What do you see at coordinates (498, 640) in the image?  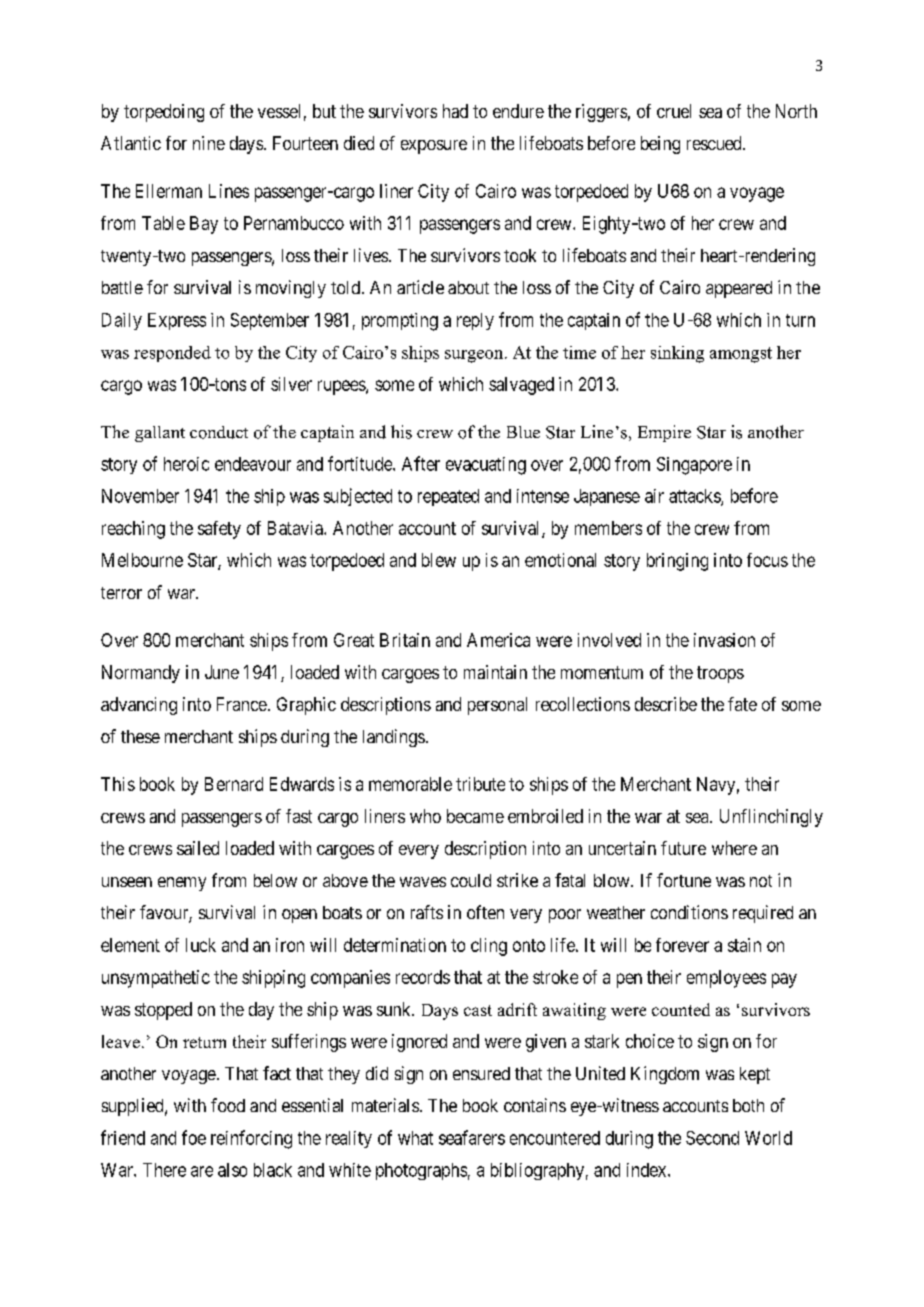 I see `America` at bounding box center [498, 640].
